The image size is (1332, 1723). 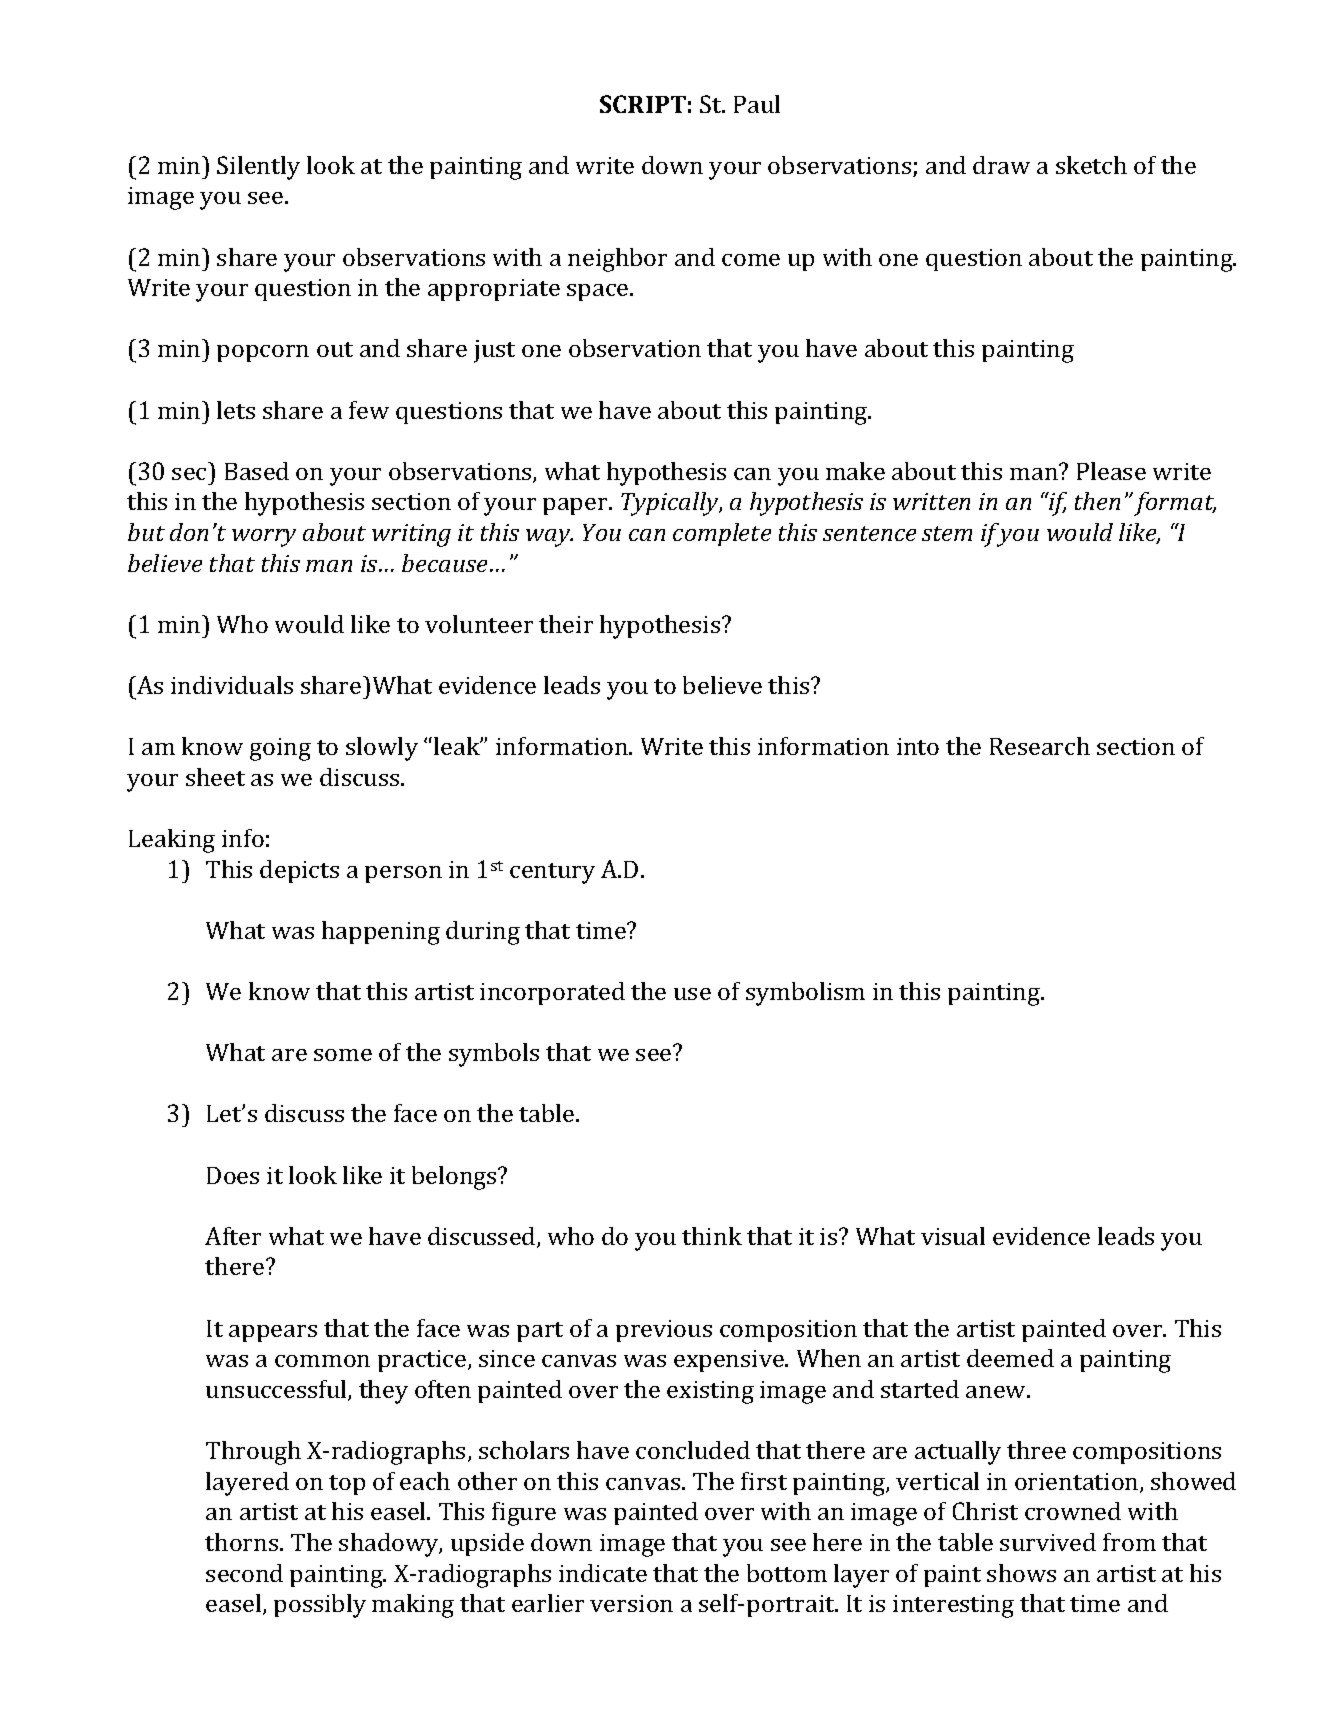 I want to click on depicts, so click(x=299, y=871).
